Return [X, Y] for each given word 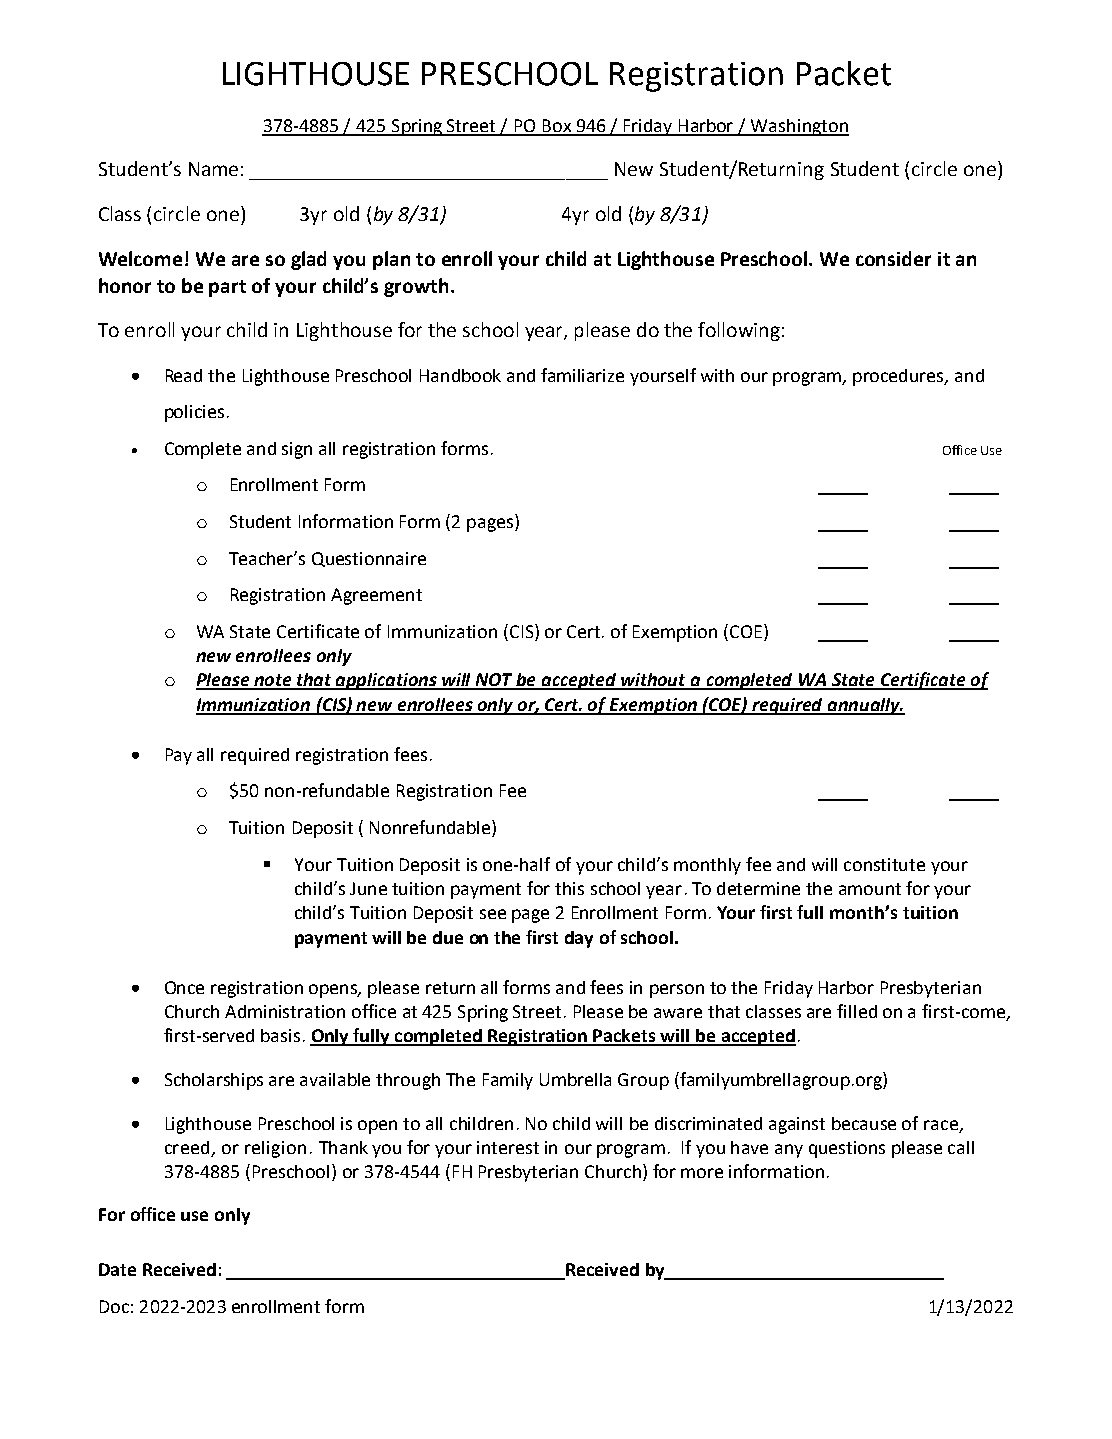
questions [847, 1149]
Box [557, 127]
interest [508, 1147]
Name [213, 169]
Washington [799, 127]
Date [117, 1269]
